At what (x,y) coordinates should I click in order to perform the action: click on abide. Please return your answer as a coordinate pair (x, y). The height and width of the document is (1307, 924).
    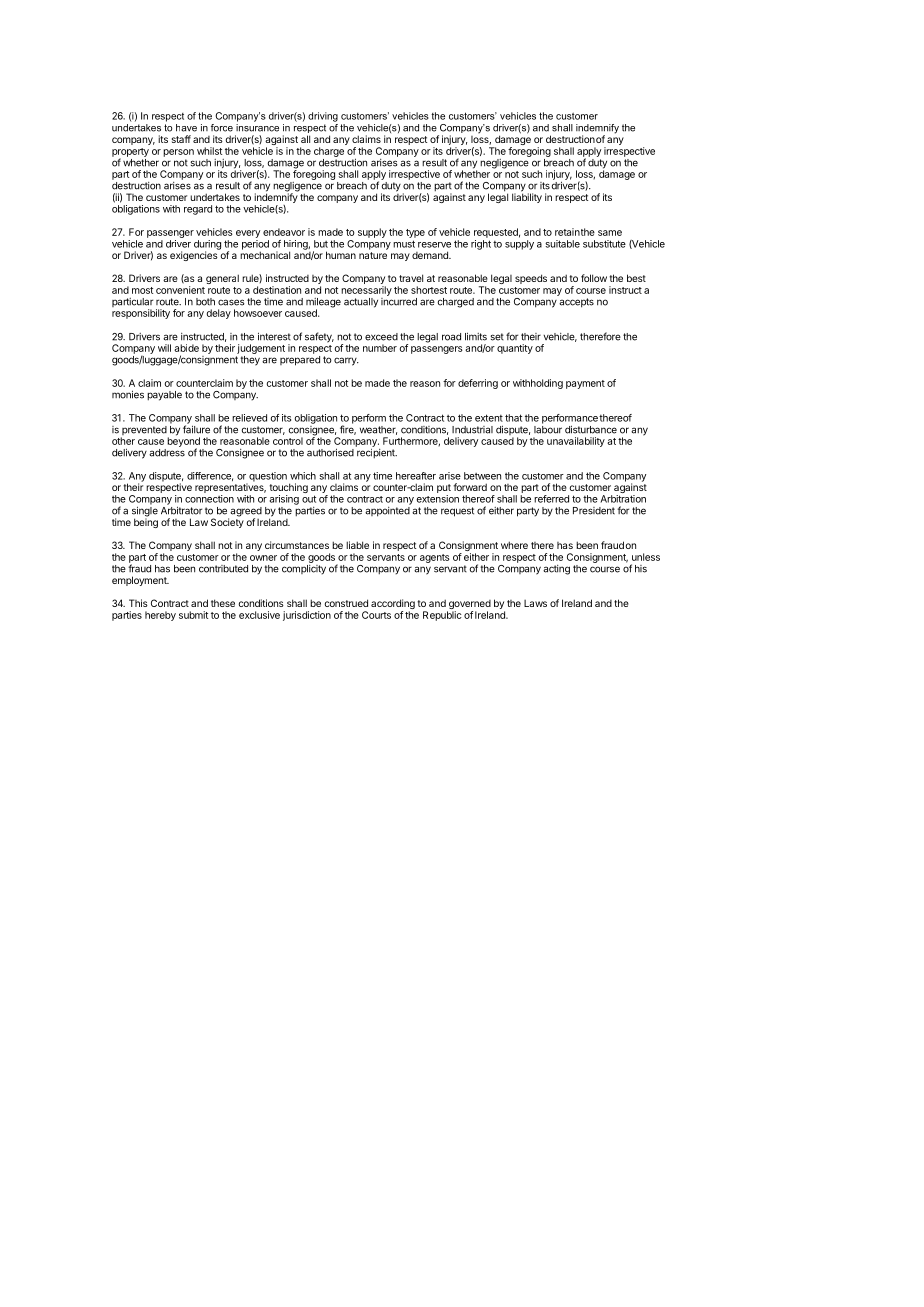
    Looking at the image, I should click on (186, 348).
